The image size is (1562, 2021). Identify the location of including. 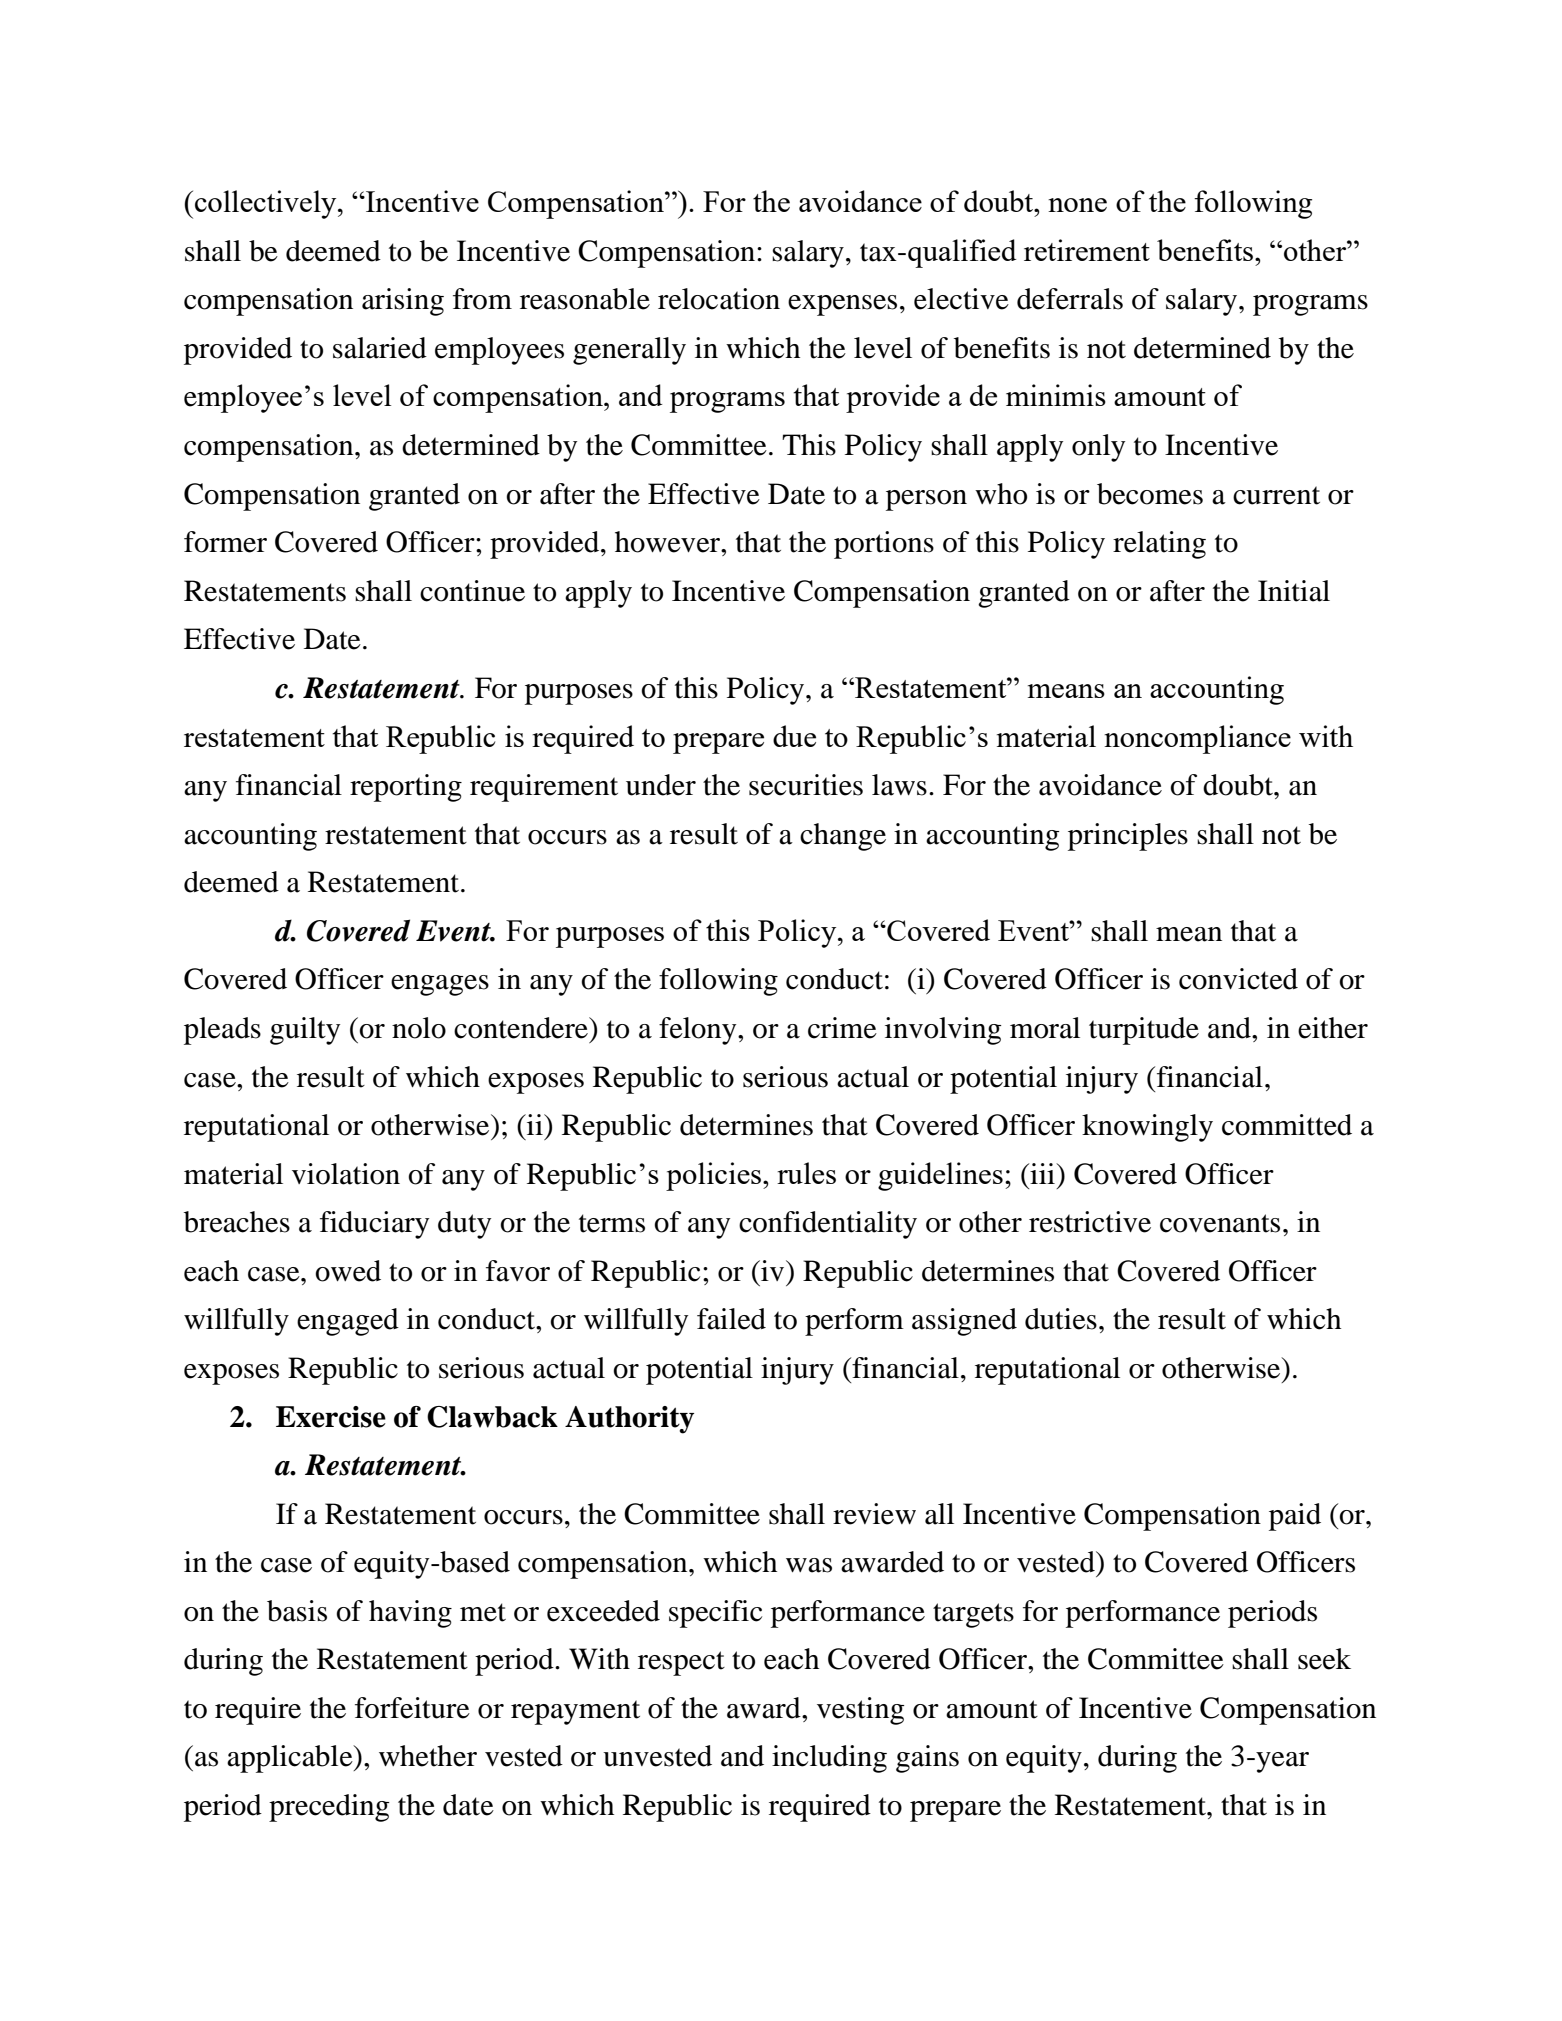
(829, 1759).
